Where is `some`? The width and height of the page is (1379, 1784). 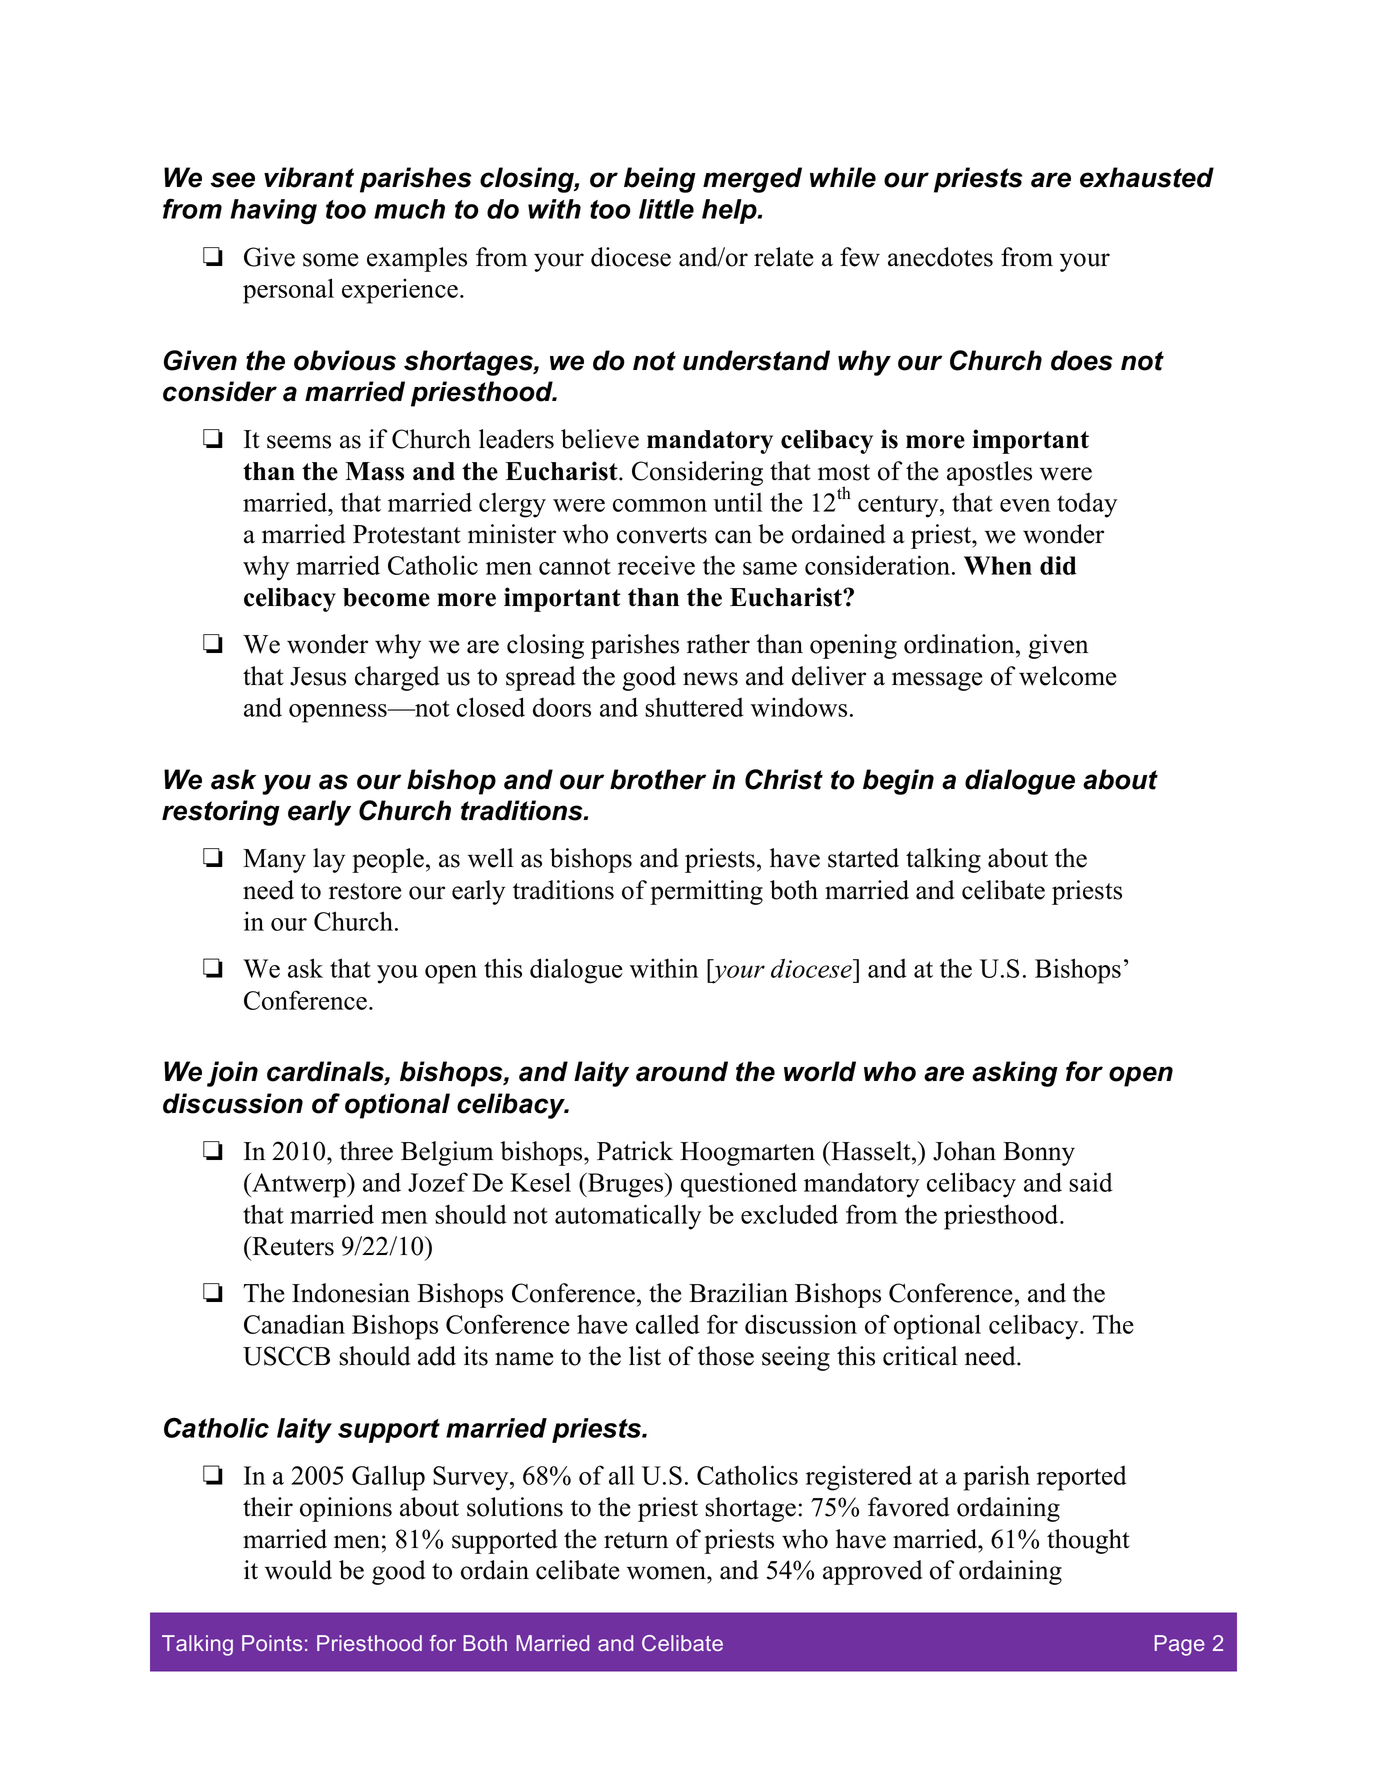
some is located at coordinates (331, 260).
